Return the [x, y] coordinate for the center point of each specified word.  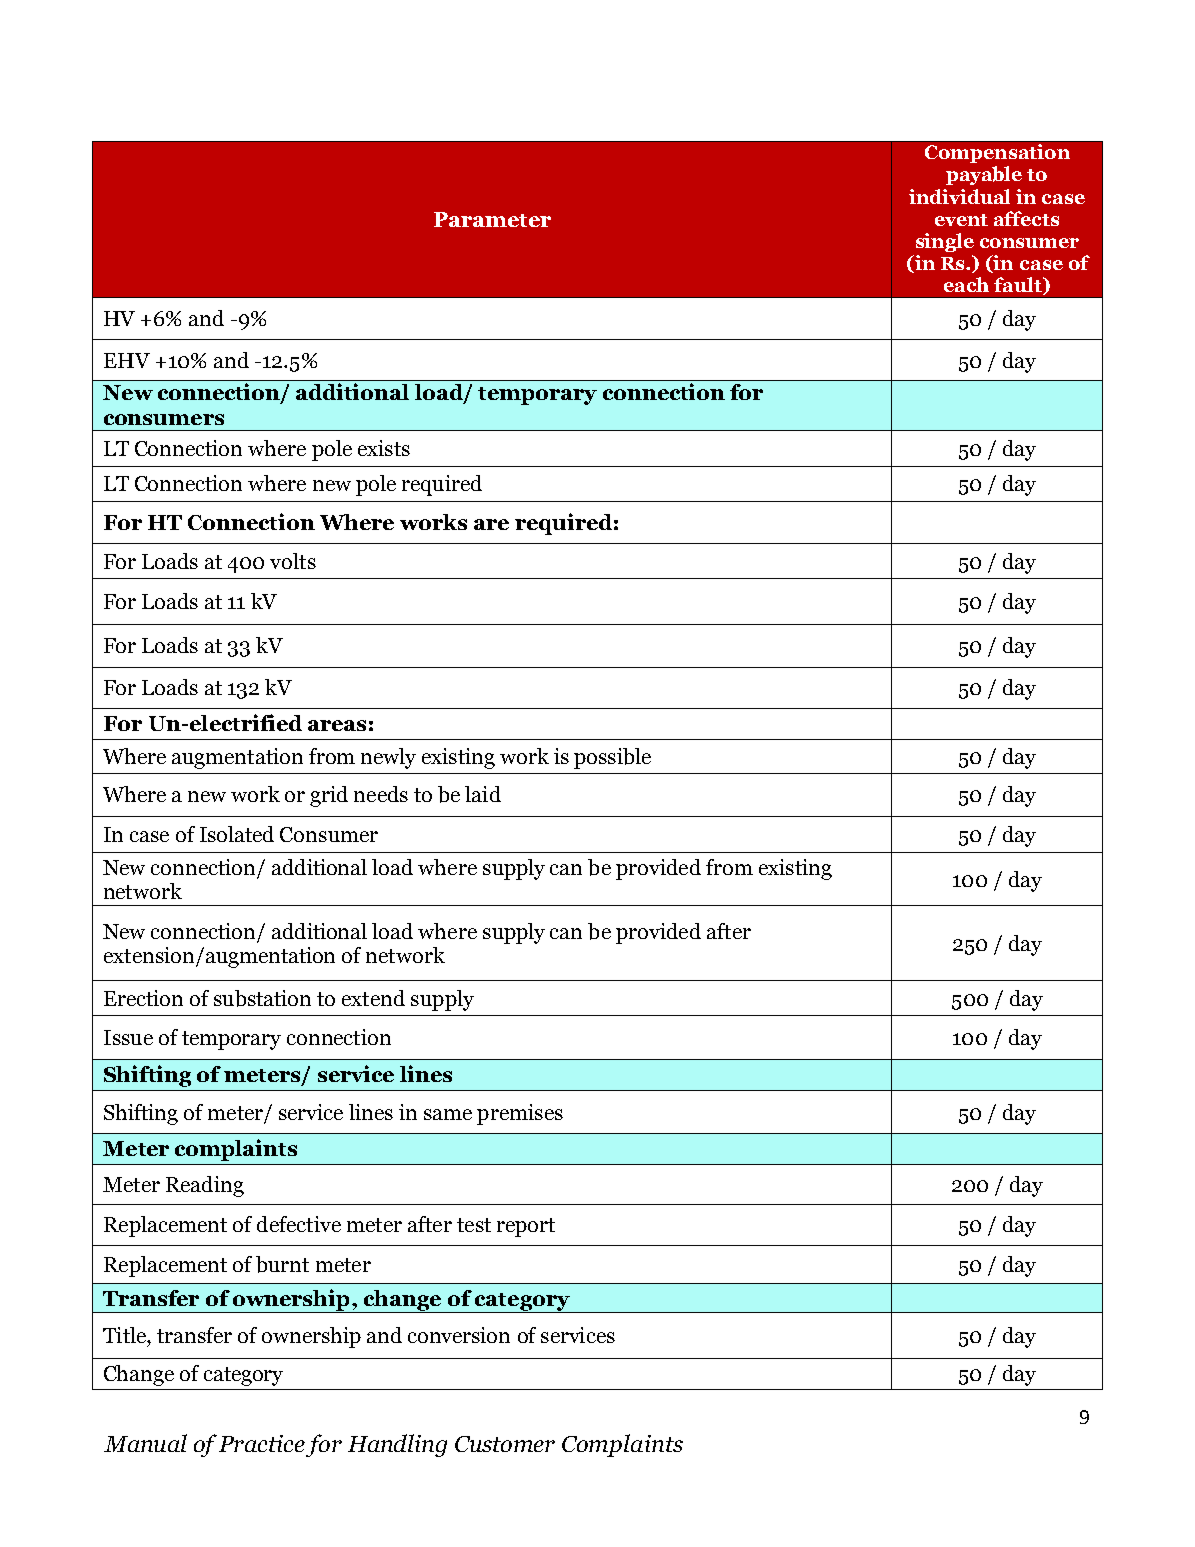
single [945, 242]
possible [612, 758]
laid [483, 794]
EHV [127, 360]
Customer [505, 1444]
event [961, 220]
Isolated [237, 834]
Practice [262, 1443]
